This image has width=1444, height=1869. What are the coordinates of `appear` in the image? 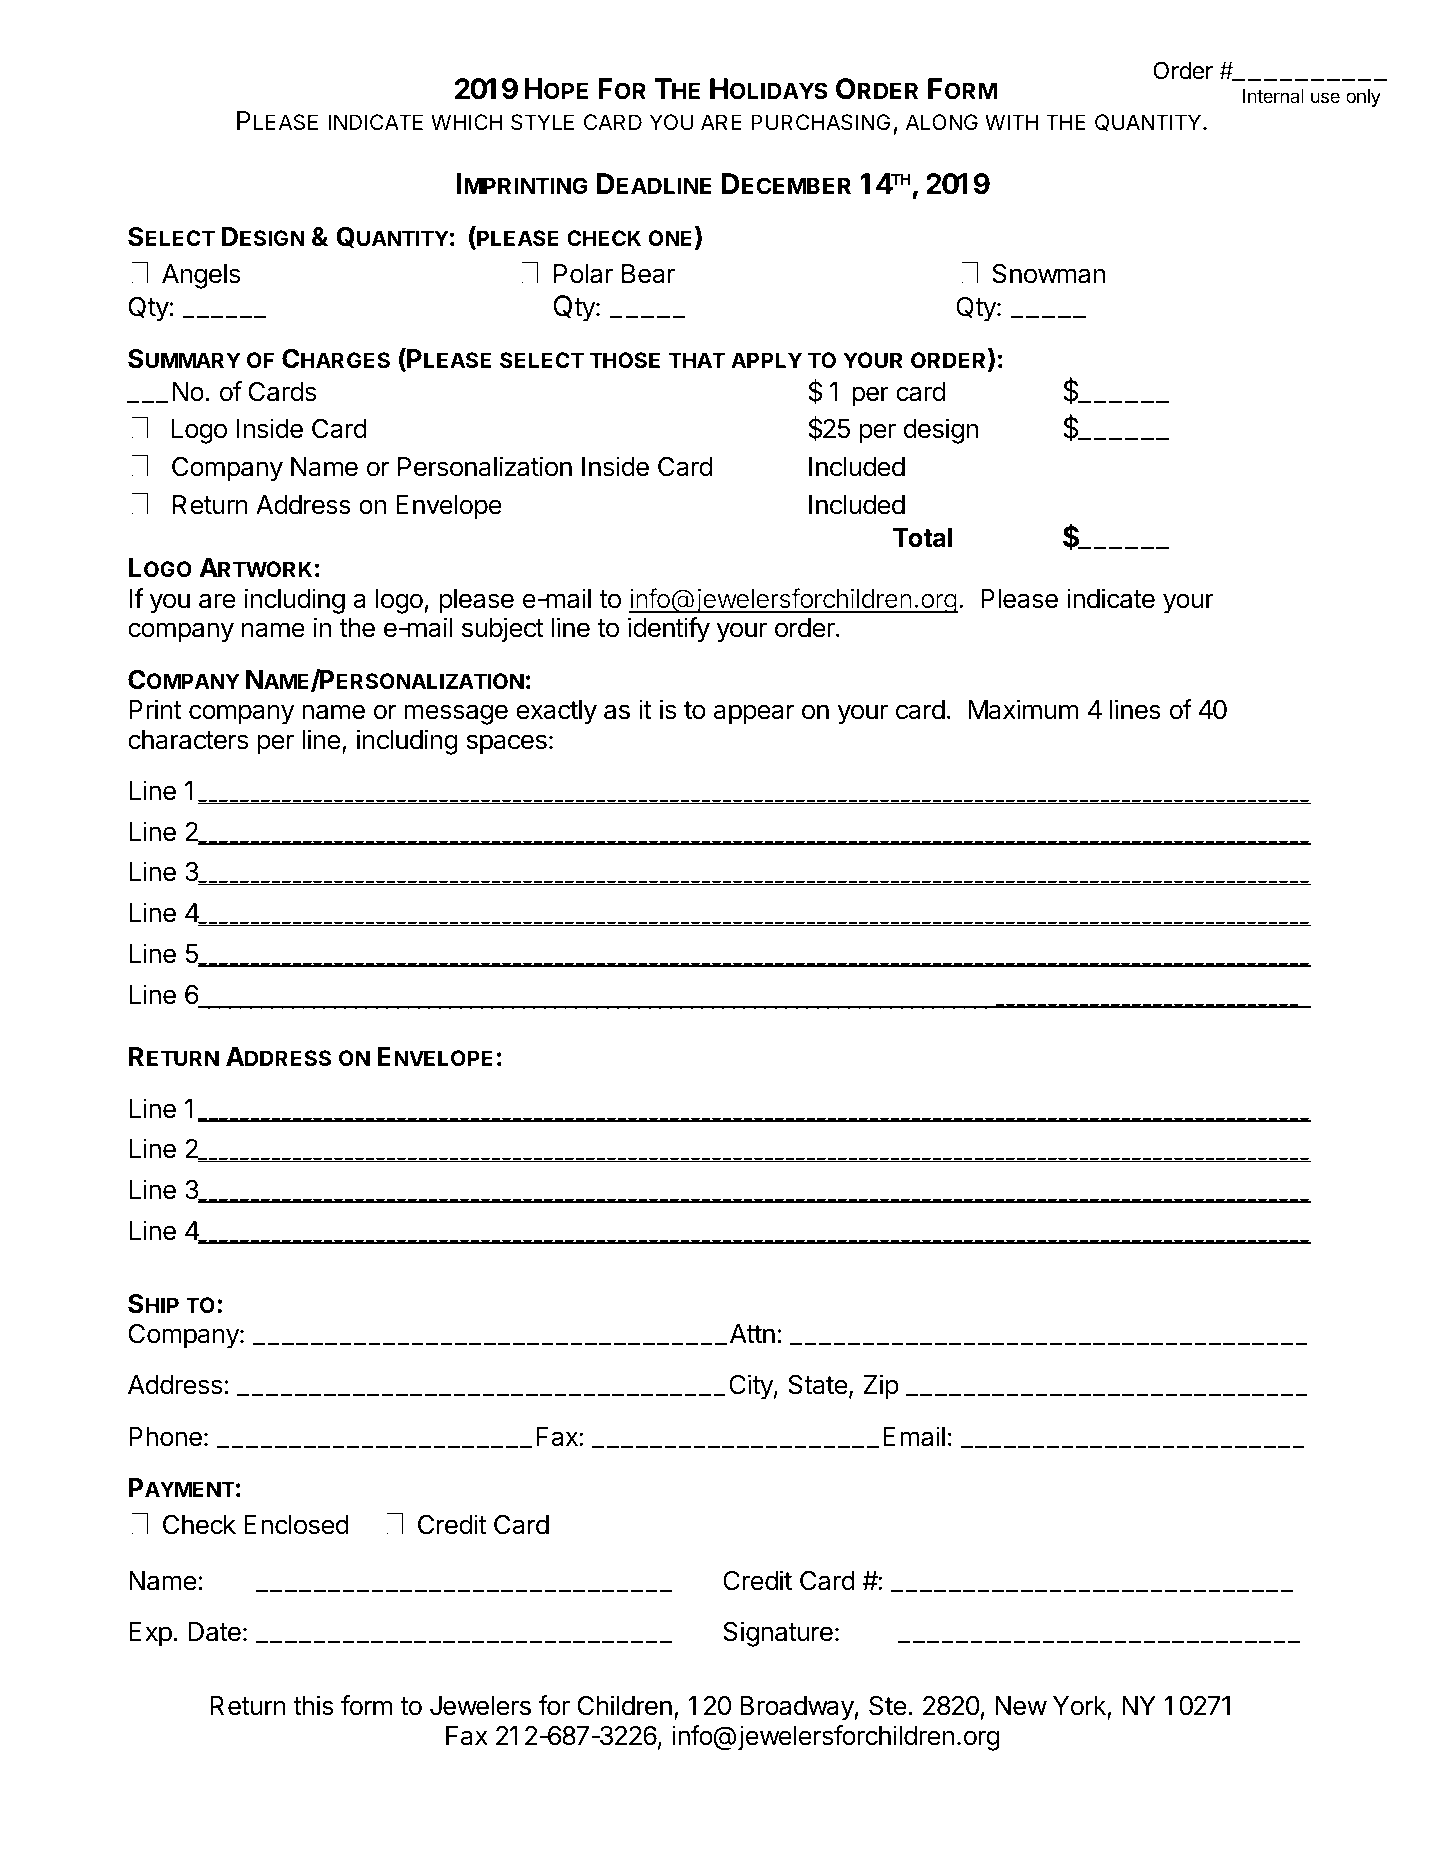 It's located at (754, 714).
